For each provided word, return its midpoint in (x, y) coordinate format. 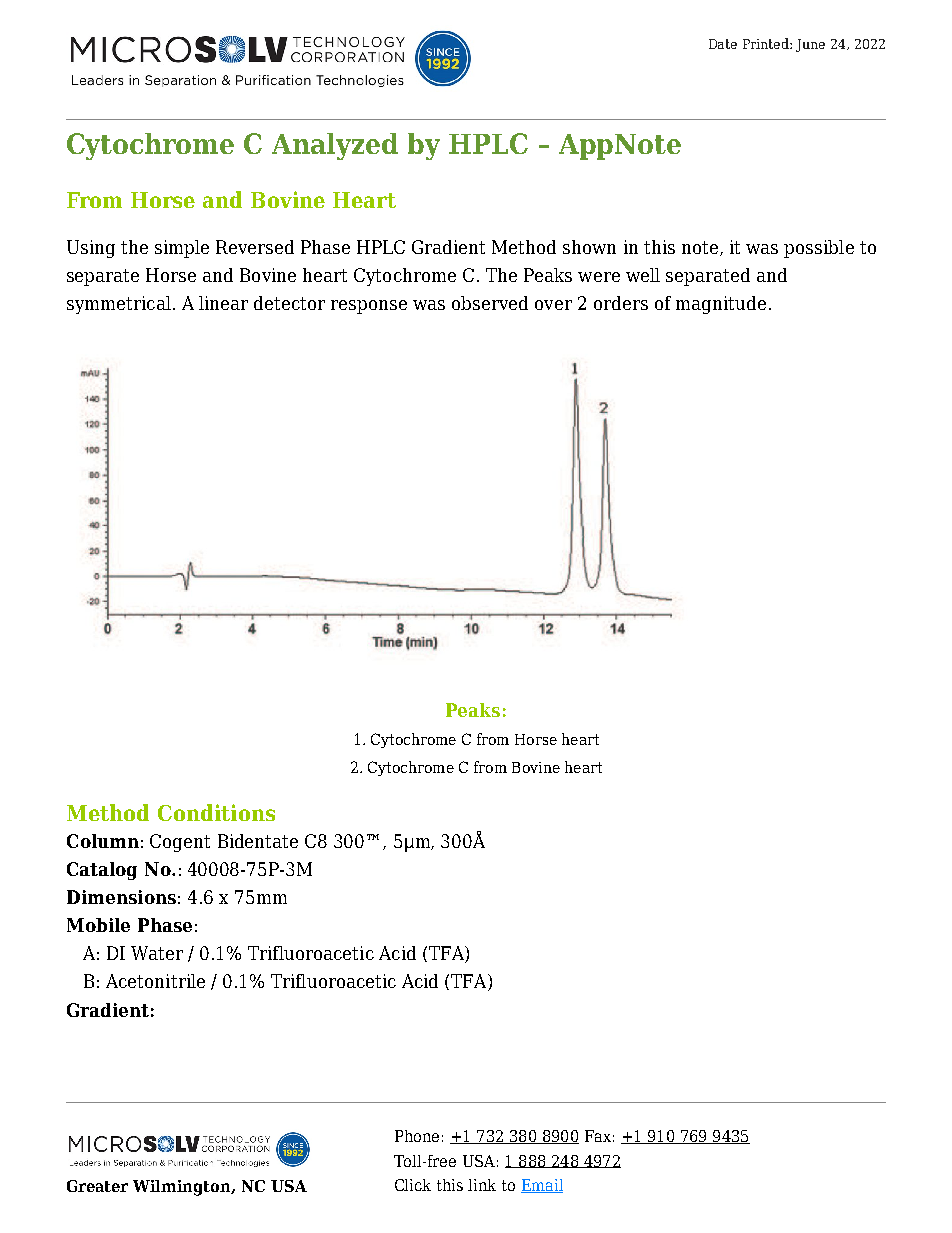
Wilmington (183, 1188)
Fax (598, 1136)
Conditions (216, 812)
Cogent (180, 843)
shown (589, 247)
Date (723, 44)
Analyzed (335, 146)
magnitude (721, 305)
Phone (417, 1136)
